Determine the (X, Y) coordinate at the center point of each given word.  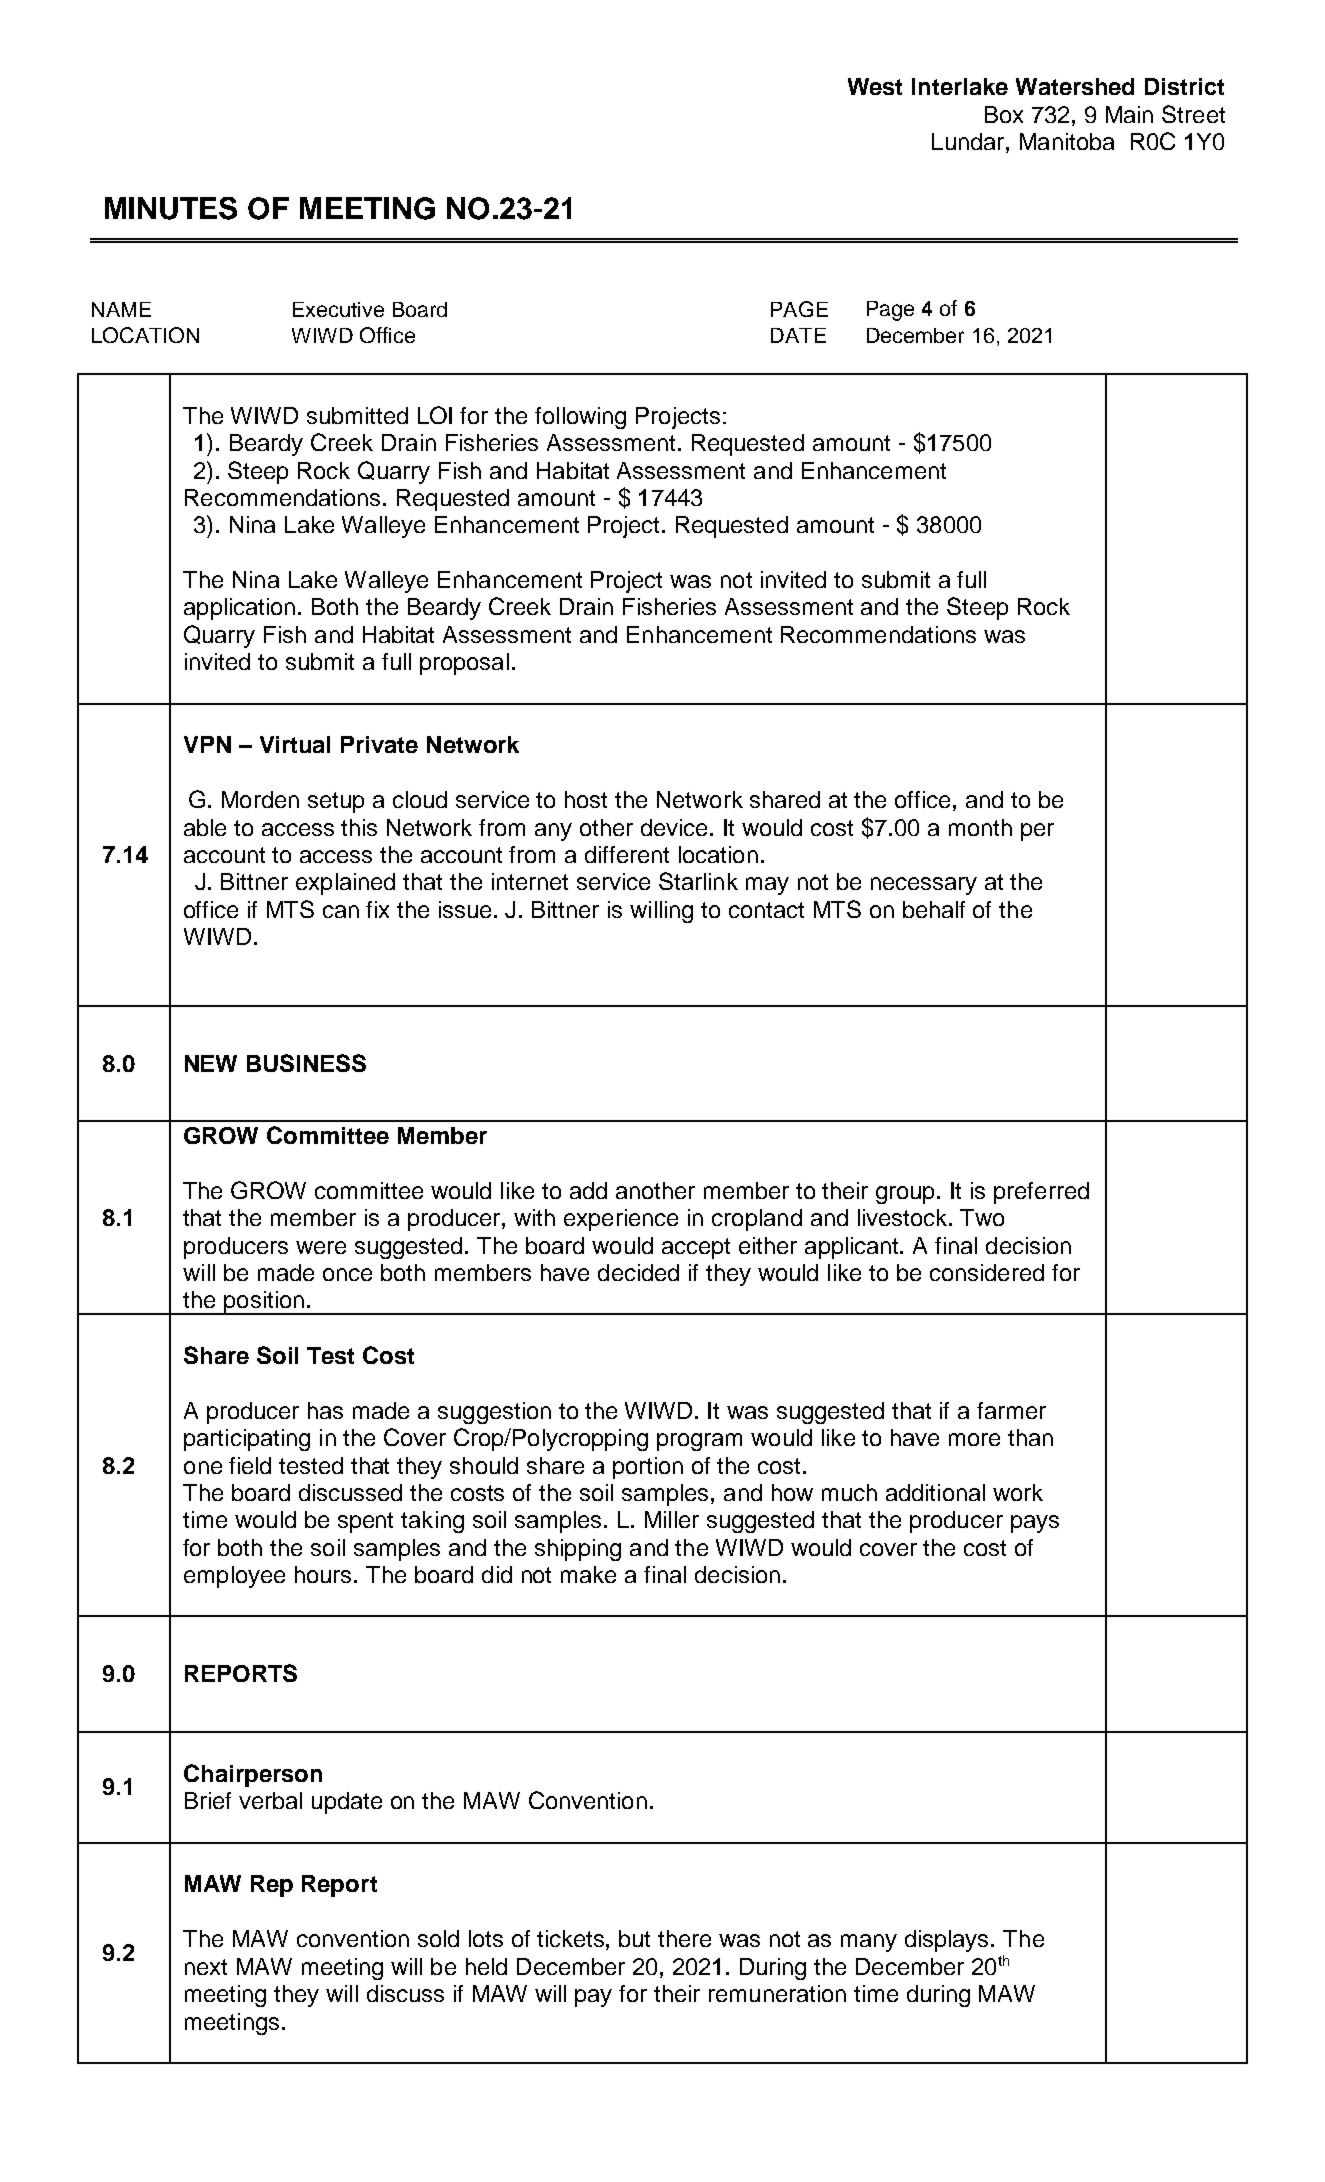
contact (766, 910)
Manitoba (1067, 141)
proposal (464, 664)
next (206, 1967)
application (239, 609)
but (634, 1938)
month (980, 827)
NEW (211, 1063)
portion (648, 1468)
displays (948, 1941)
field (250, 1465)
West (875, 86)
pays (1035, 1524)
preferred (1041, 1193)
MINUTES (171, 208)
